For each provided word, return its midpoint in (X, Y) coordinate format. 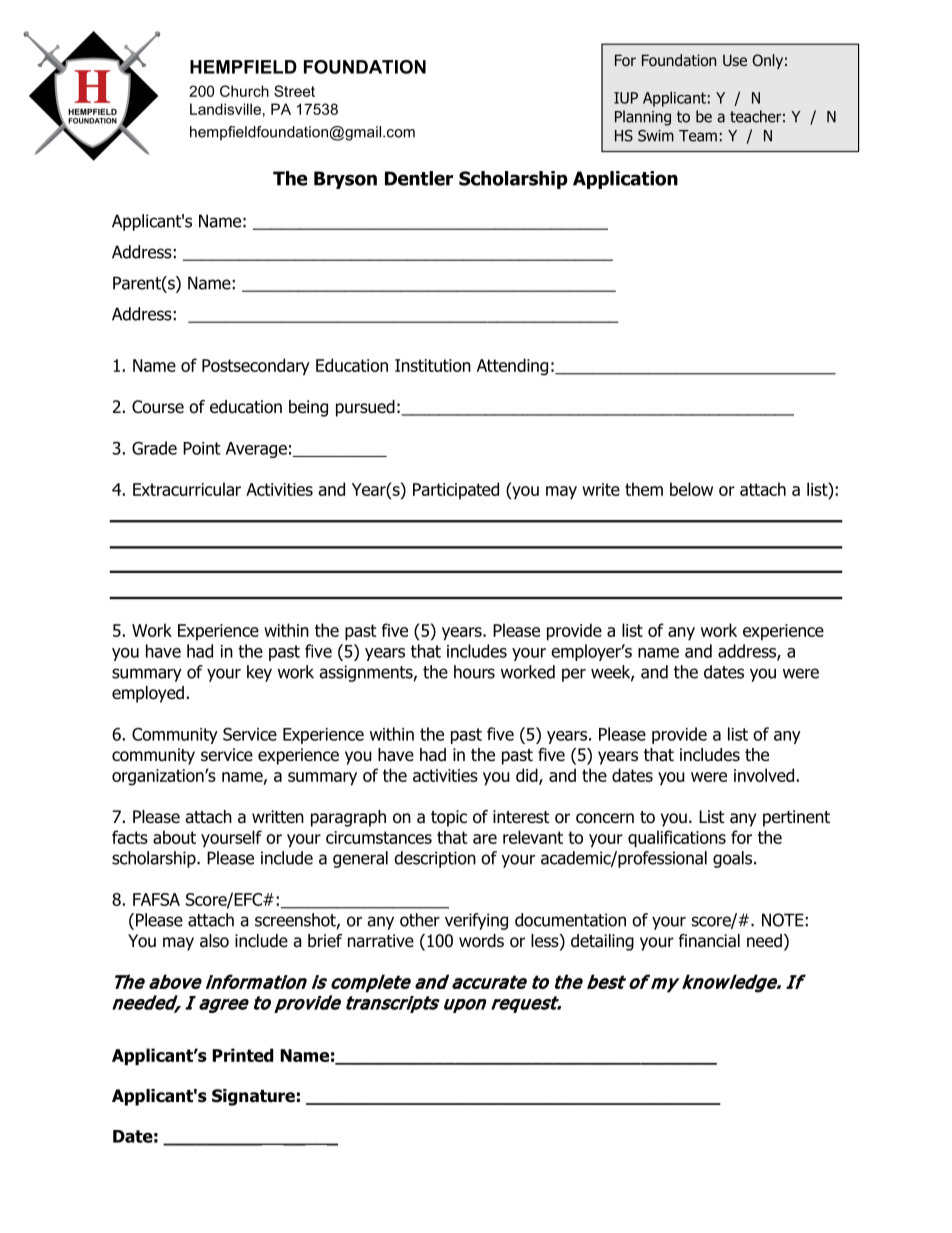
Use (735, 60)
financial (709, 941)
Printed (242, 1055)
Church (244, 91)
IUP (626, 98)
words (481, 941)
